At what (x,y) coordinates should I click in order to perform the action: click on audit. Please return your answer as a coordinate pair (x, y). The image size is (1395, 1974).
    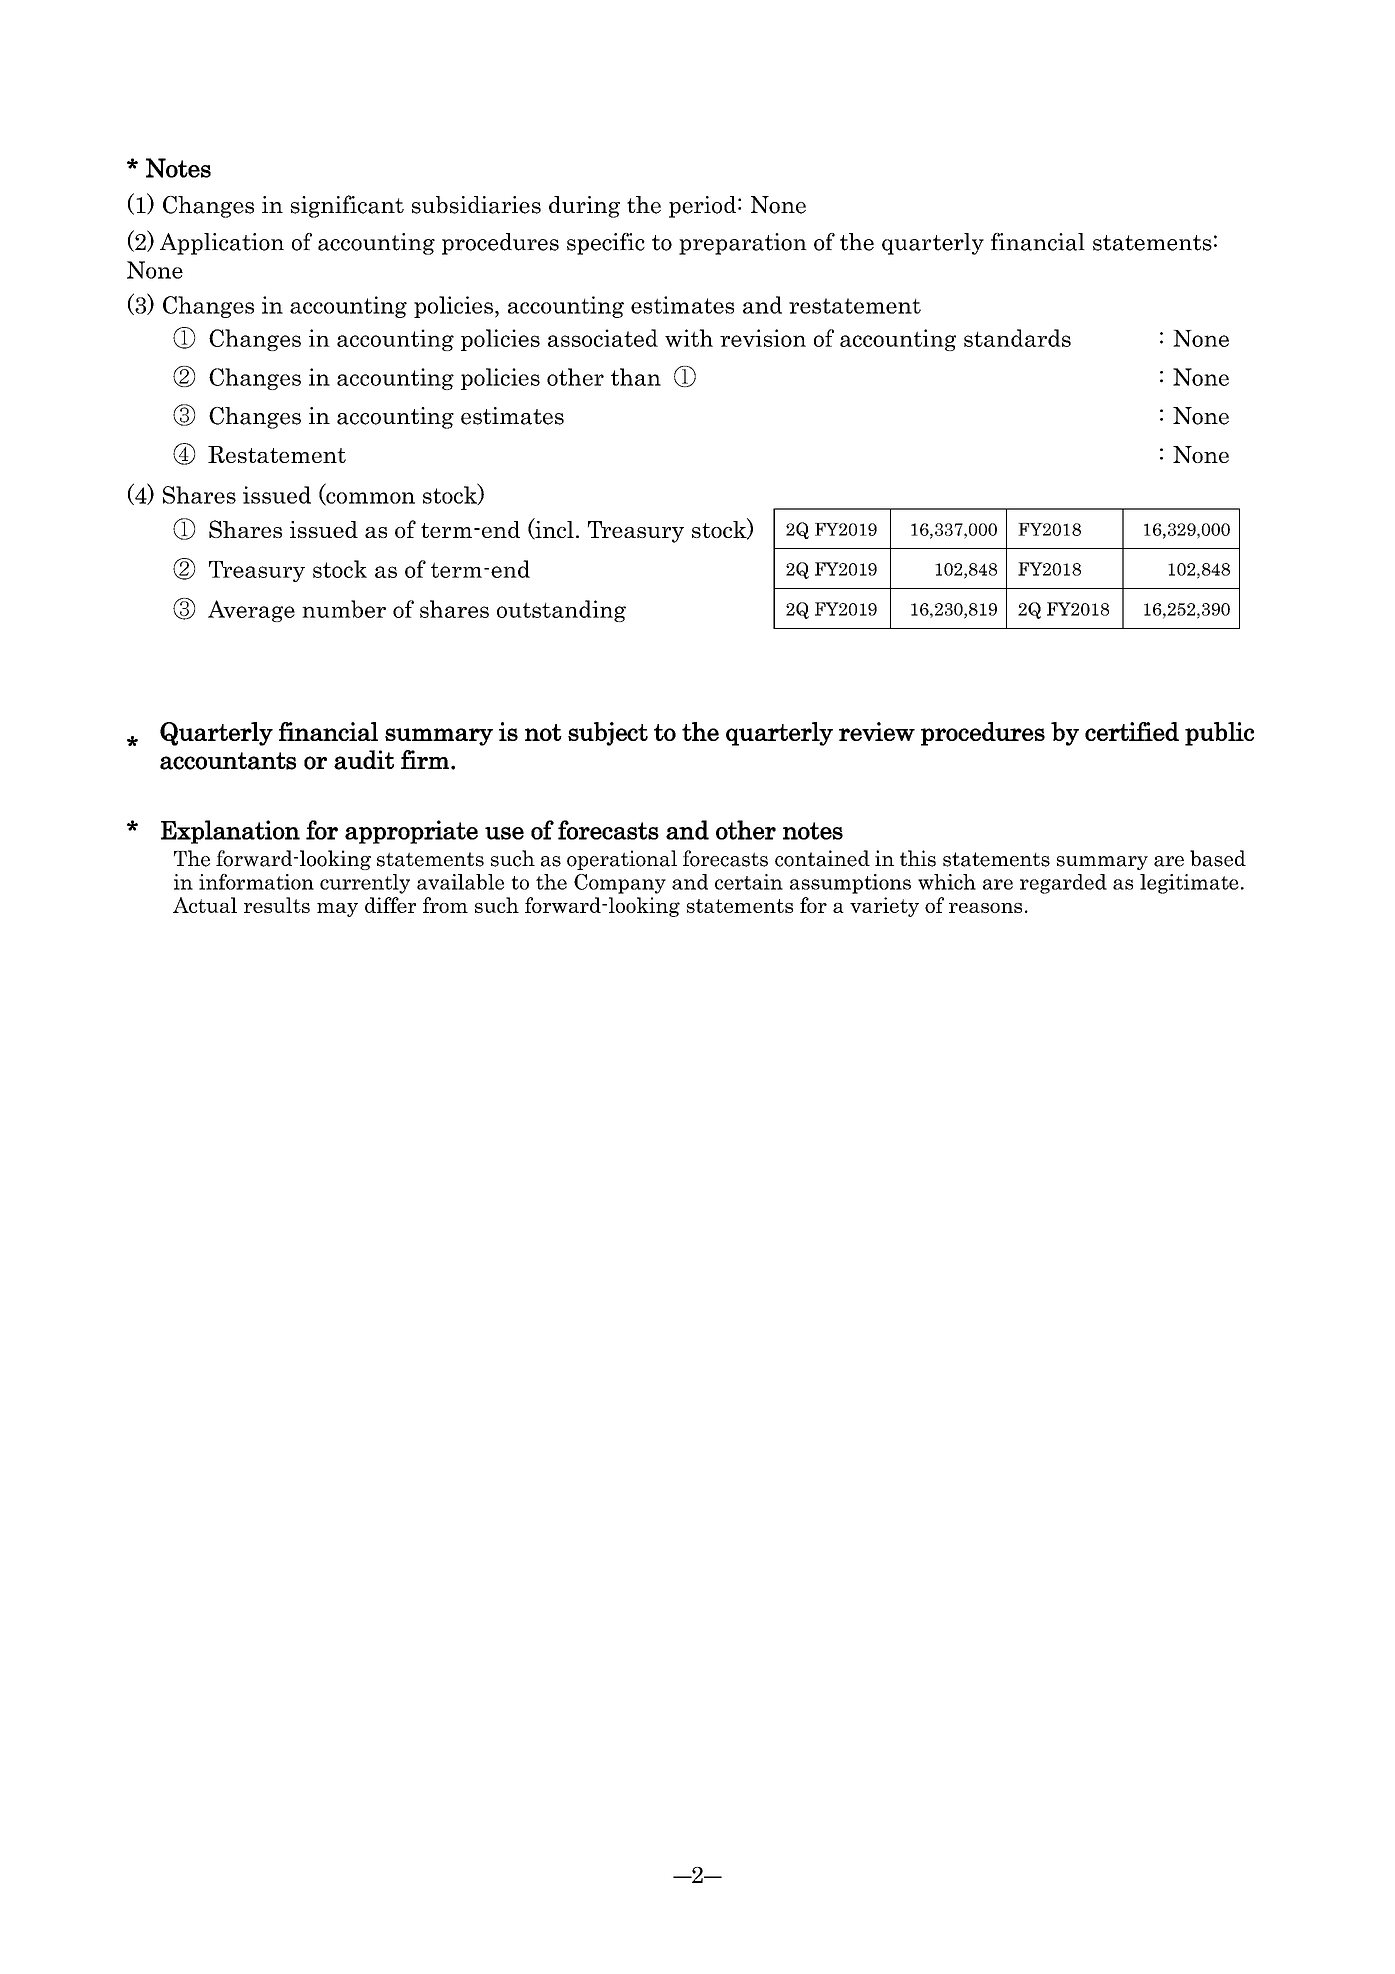
    Looking at the image, I should click on (364, 760).
